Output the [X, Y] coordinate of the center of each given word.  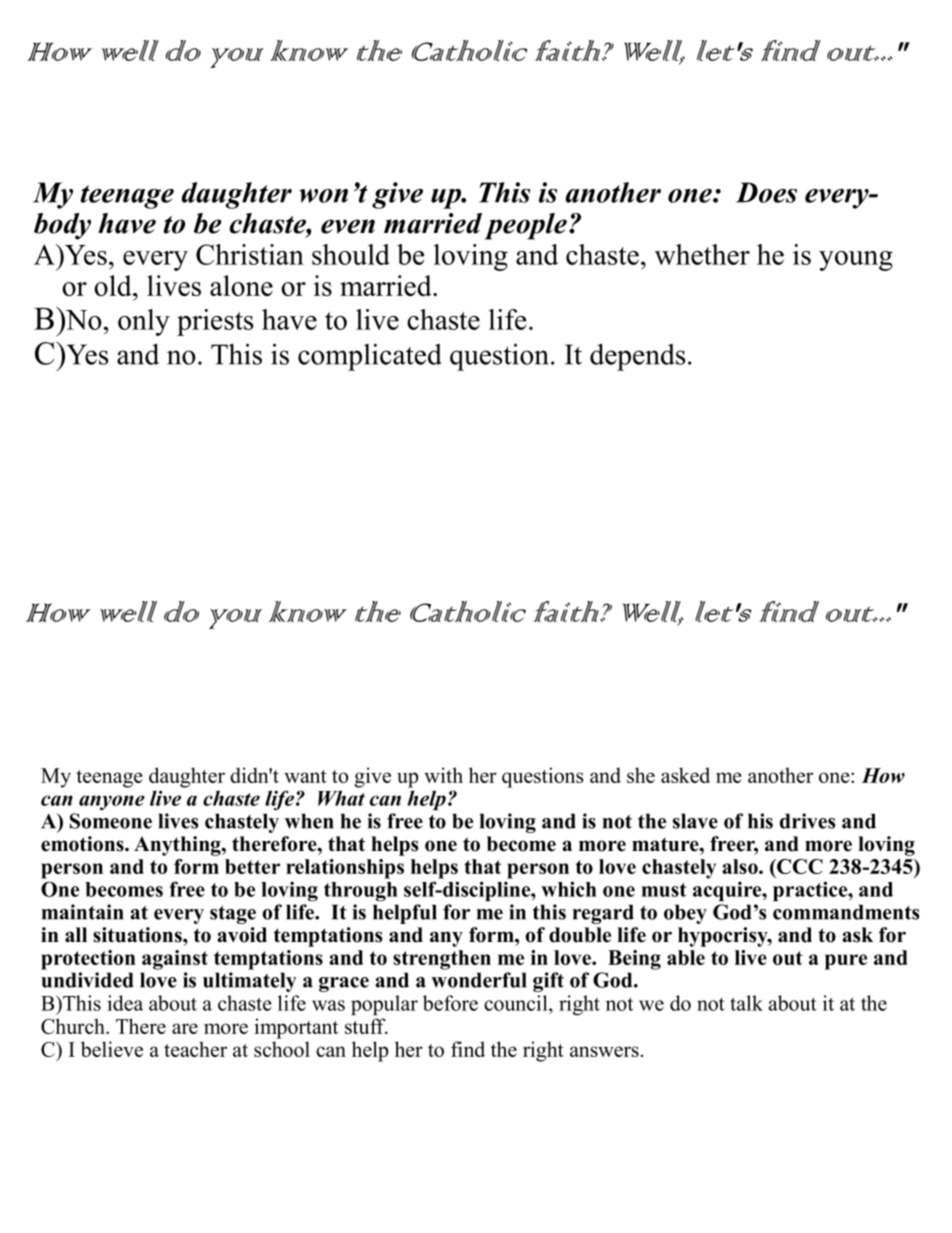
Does [766, 192]
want [305, 776]
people [526, 226]
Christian [250, 254]
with [443, 775]
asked [685, 775]
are [185, 1028]
